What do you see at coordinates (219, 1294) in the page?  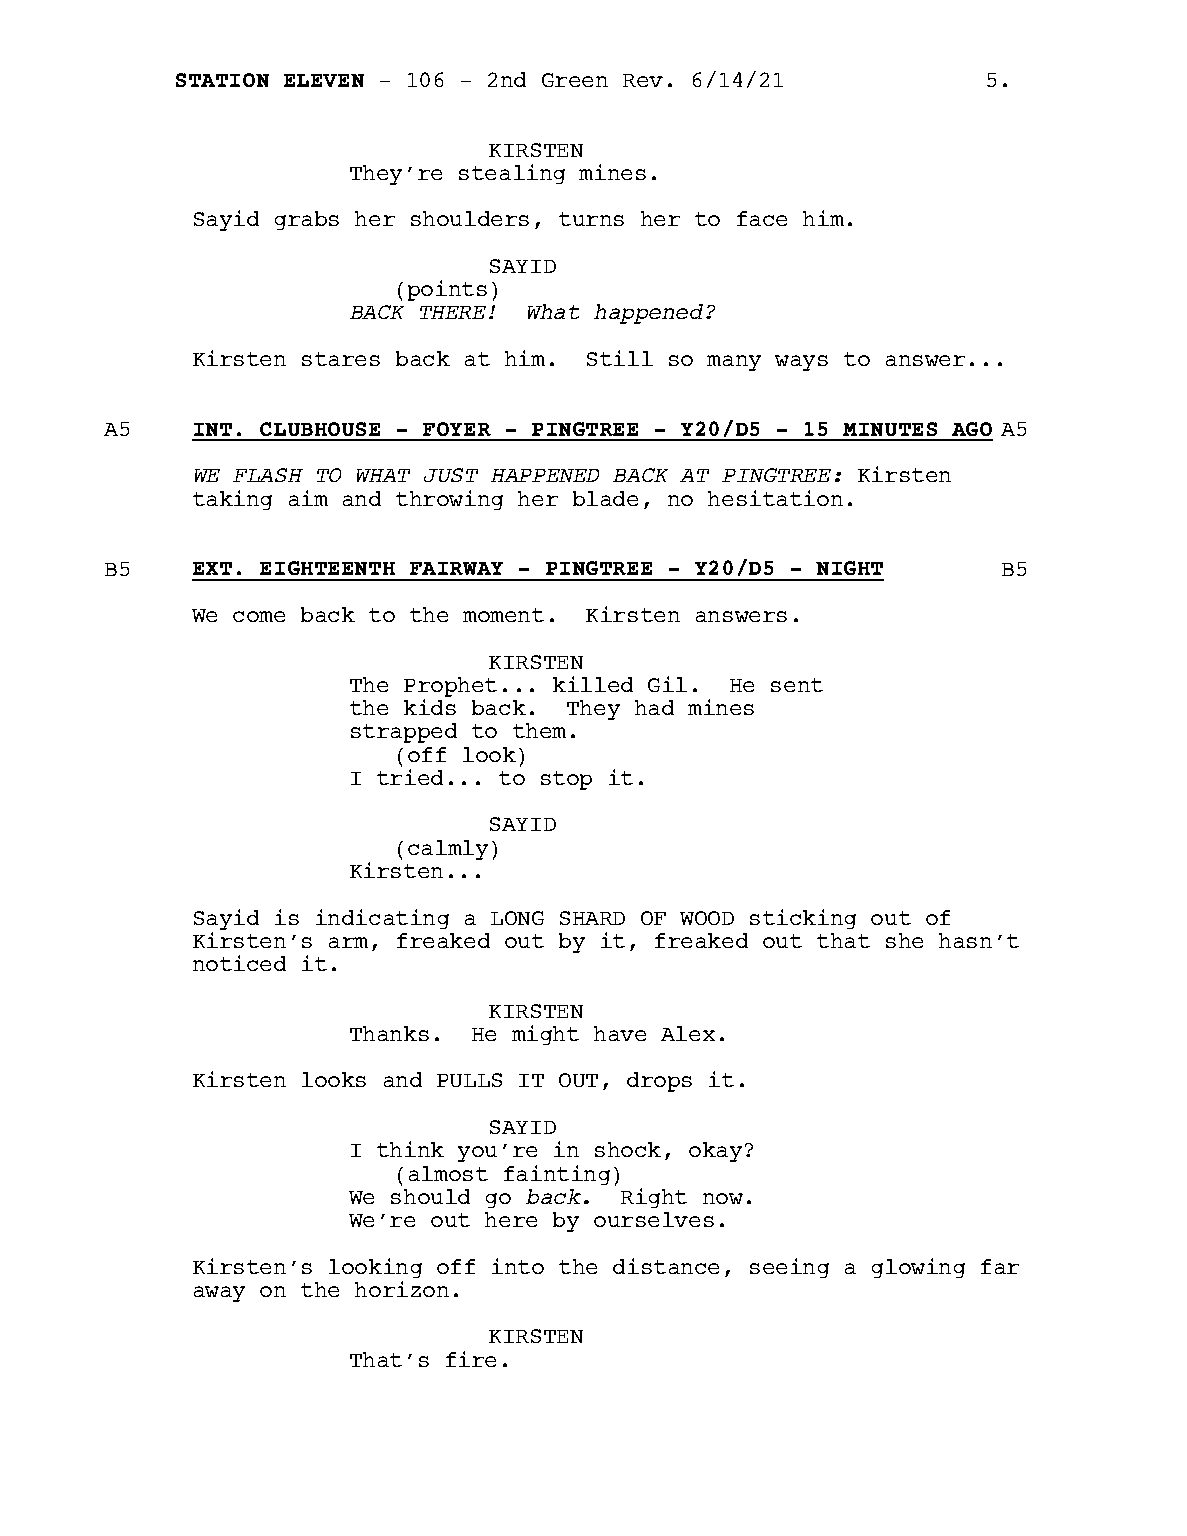 I see `away` at bounding box center [219, 1294].
